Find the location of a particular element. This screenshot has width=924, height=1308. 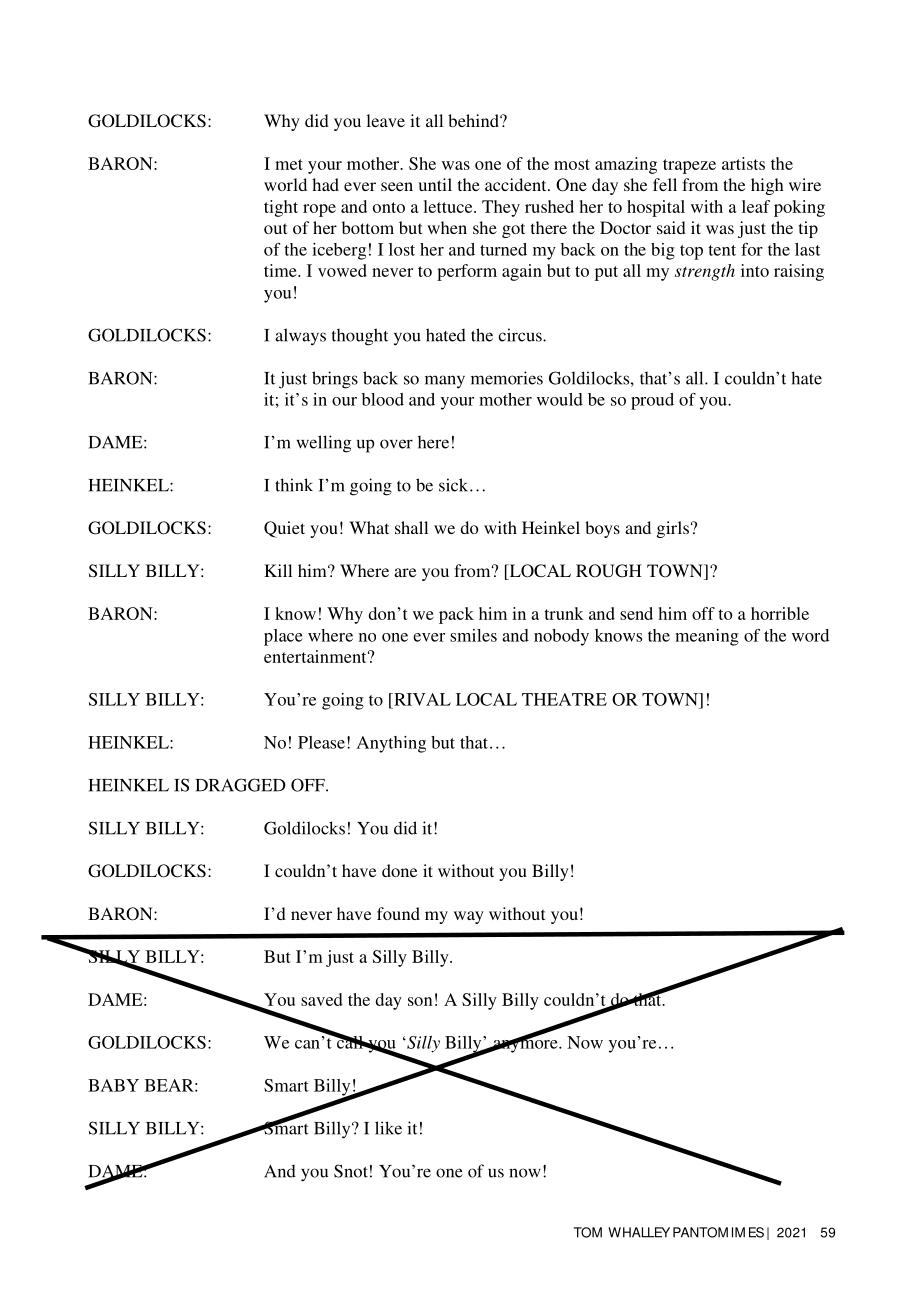

artists is located at coordinates (743, 163).
